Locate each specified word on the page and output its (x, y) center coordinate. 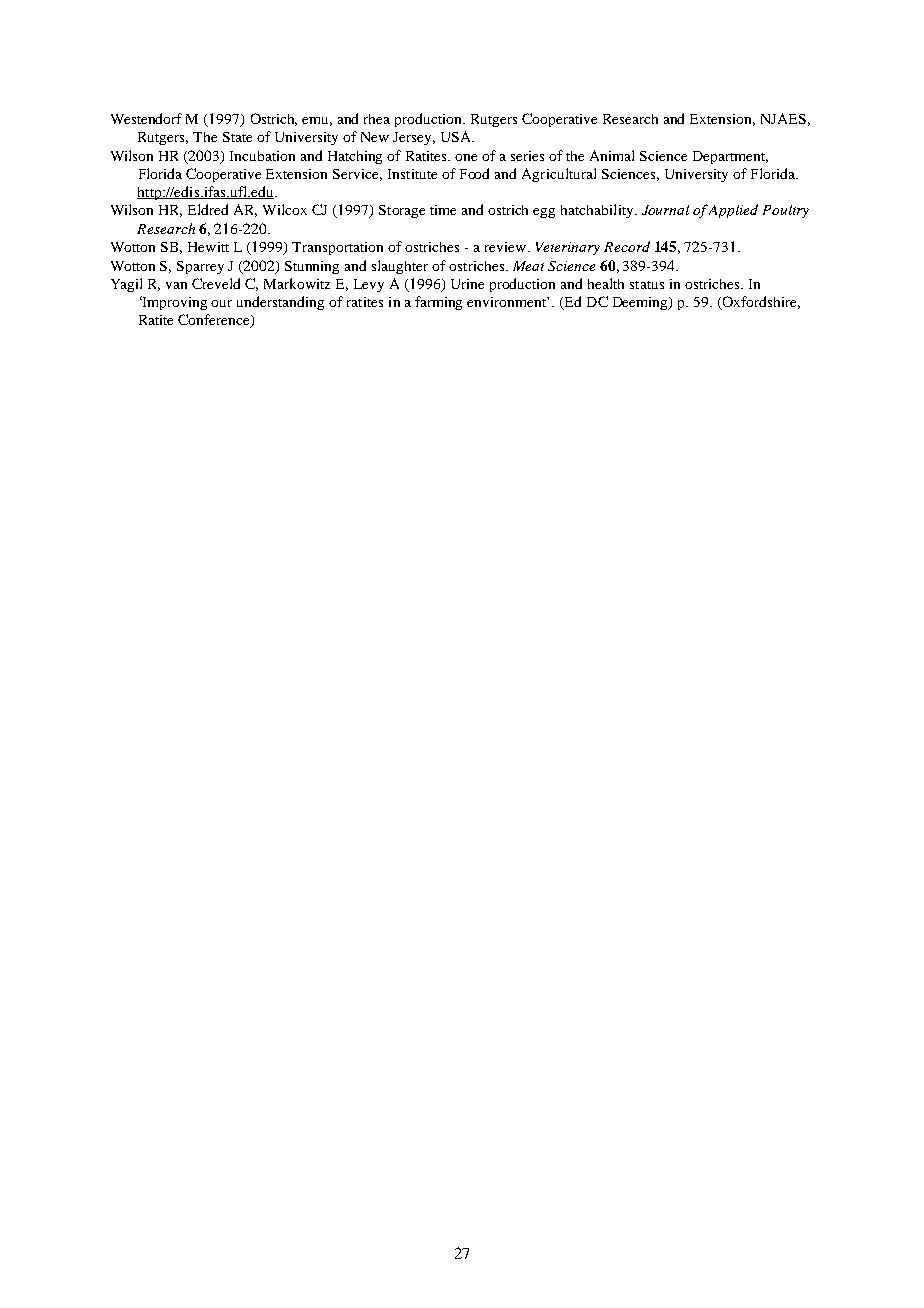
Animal (612, 155)
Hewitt (208, 247)
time (443, 210)
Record (627, 246)
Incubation (262, 156)
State (237, 137)
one (466, 157)
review (507, 247)
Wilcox (285, 209)
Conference (215, 321)
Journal (665, 210)
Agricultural (559, 175)
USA (457, 136)
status (647, 285)
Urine (467, 284)
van (176, 285)
